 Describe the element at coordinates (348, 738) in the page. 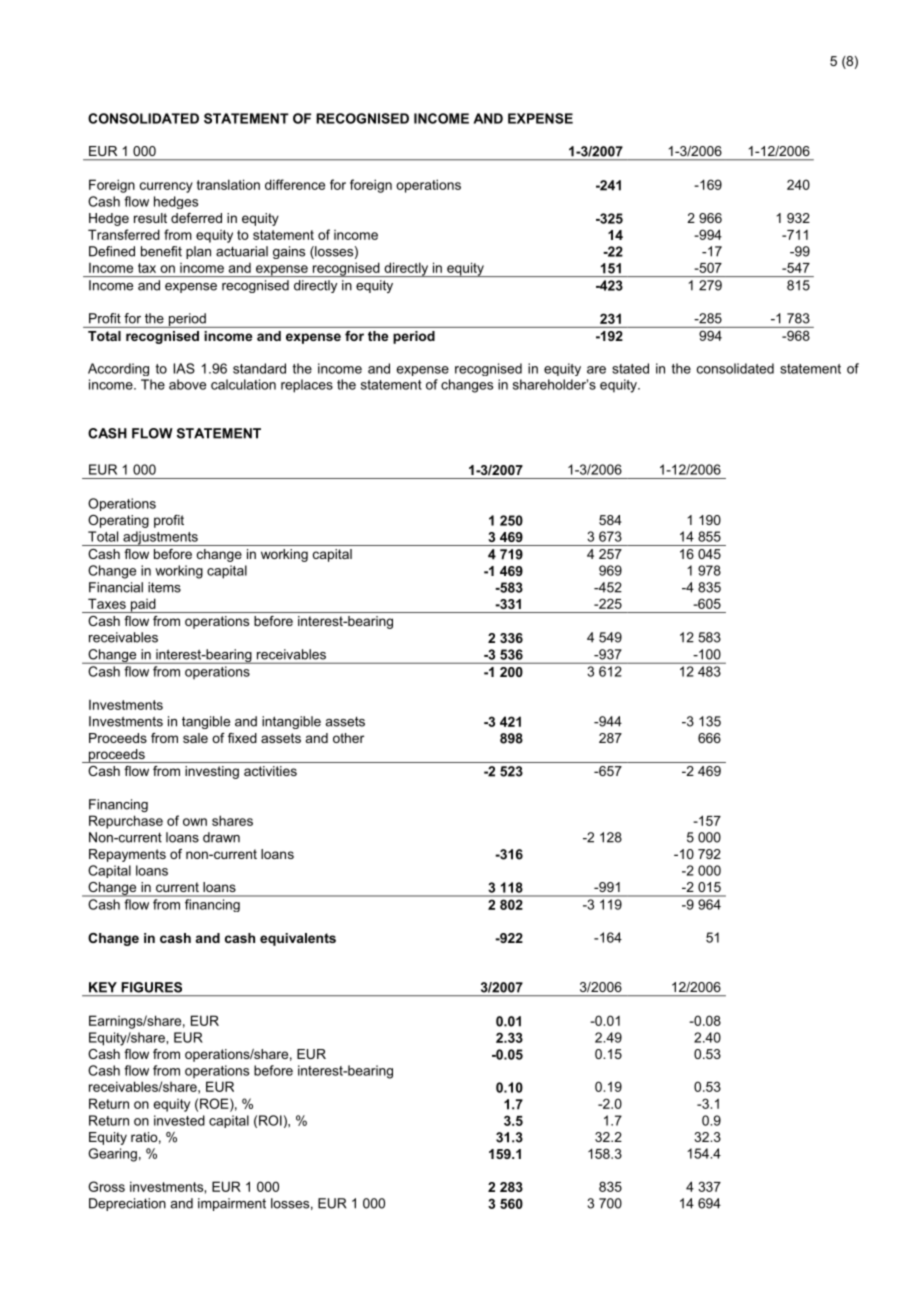

I see `other` at that location.
